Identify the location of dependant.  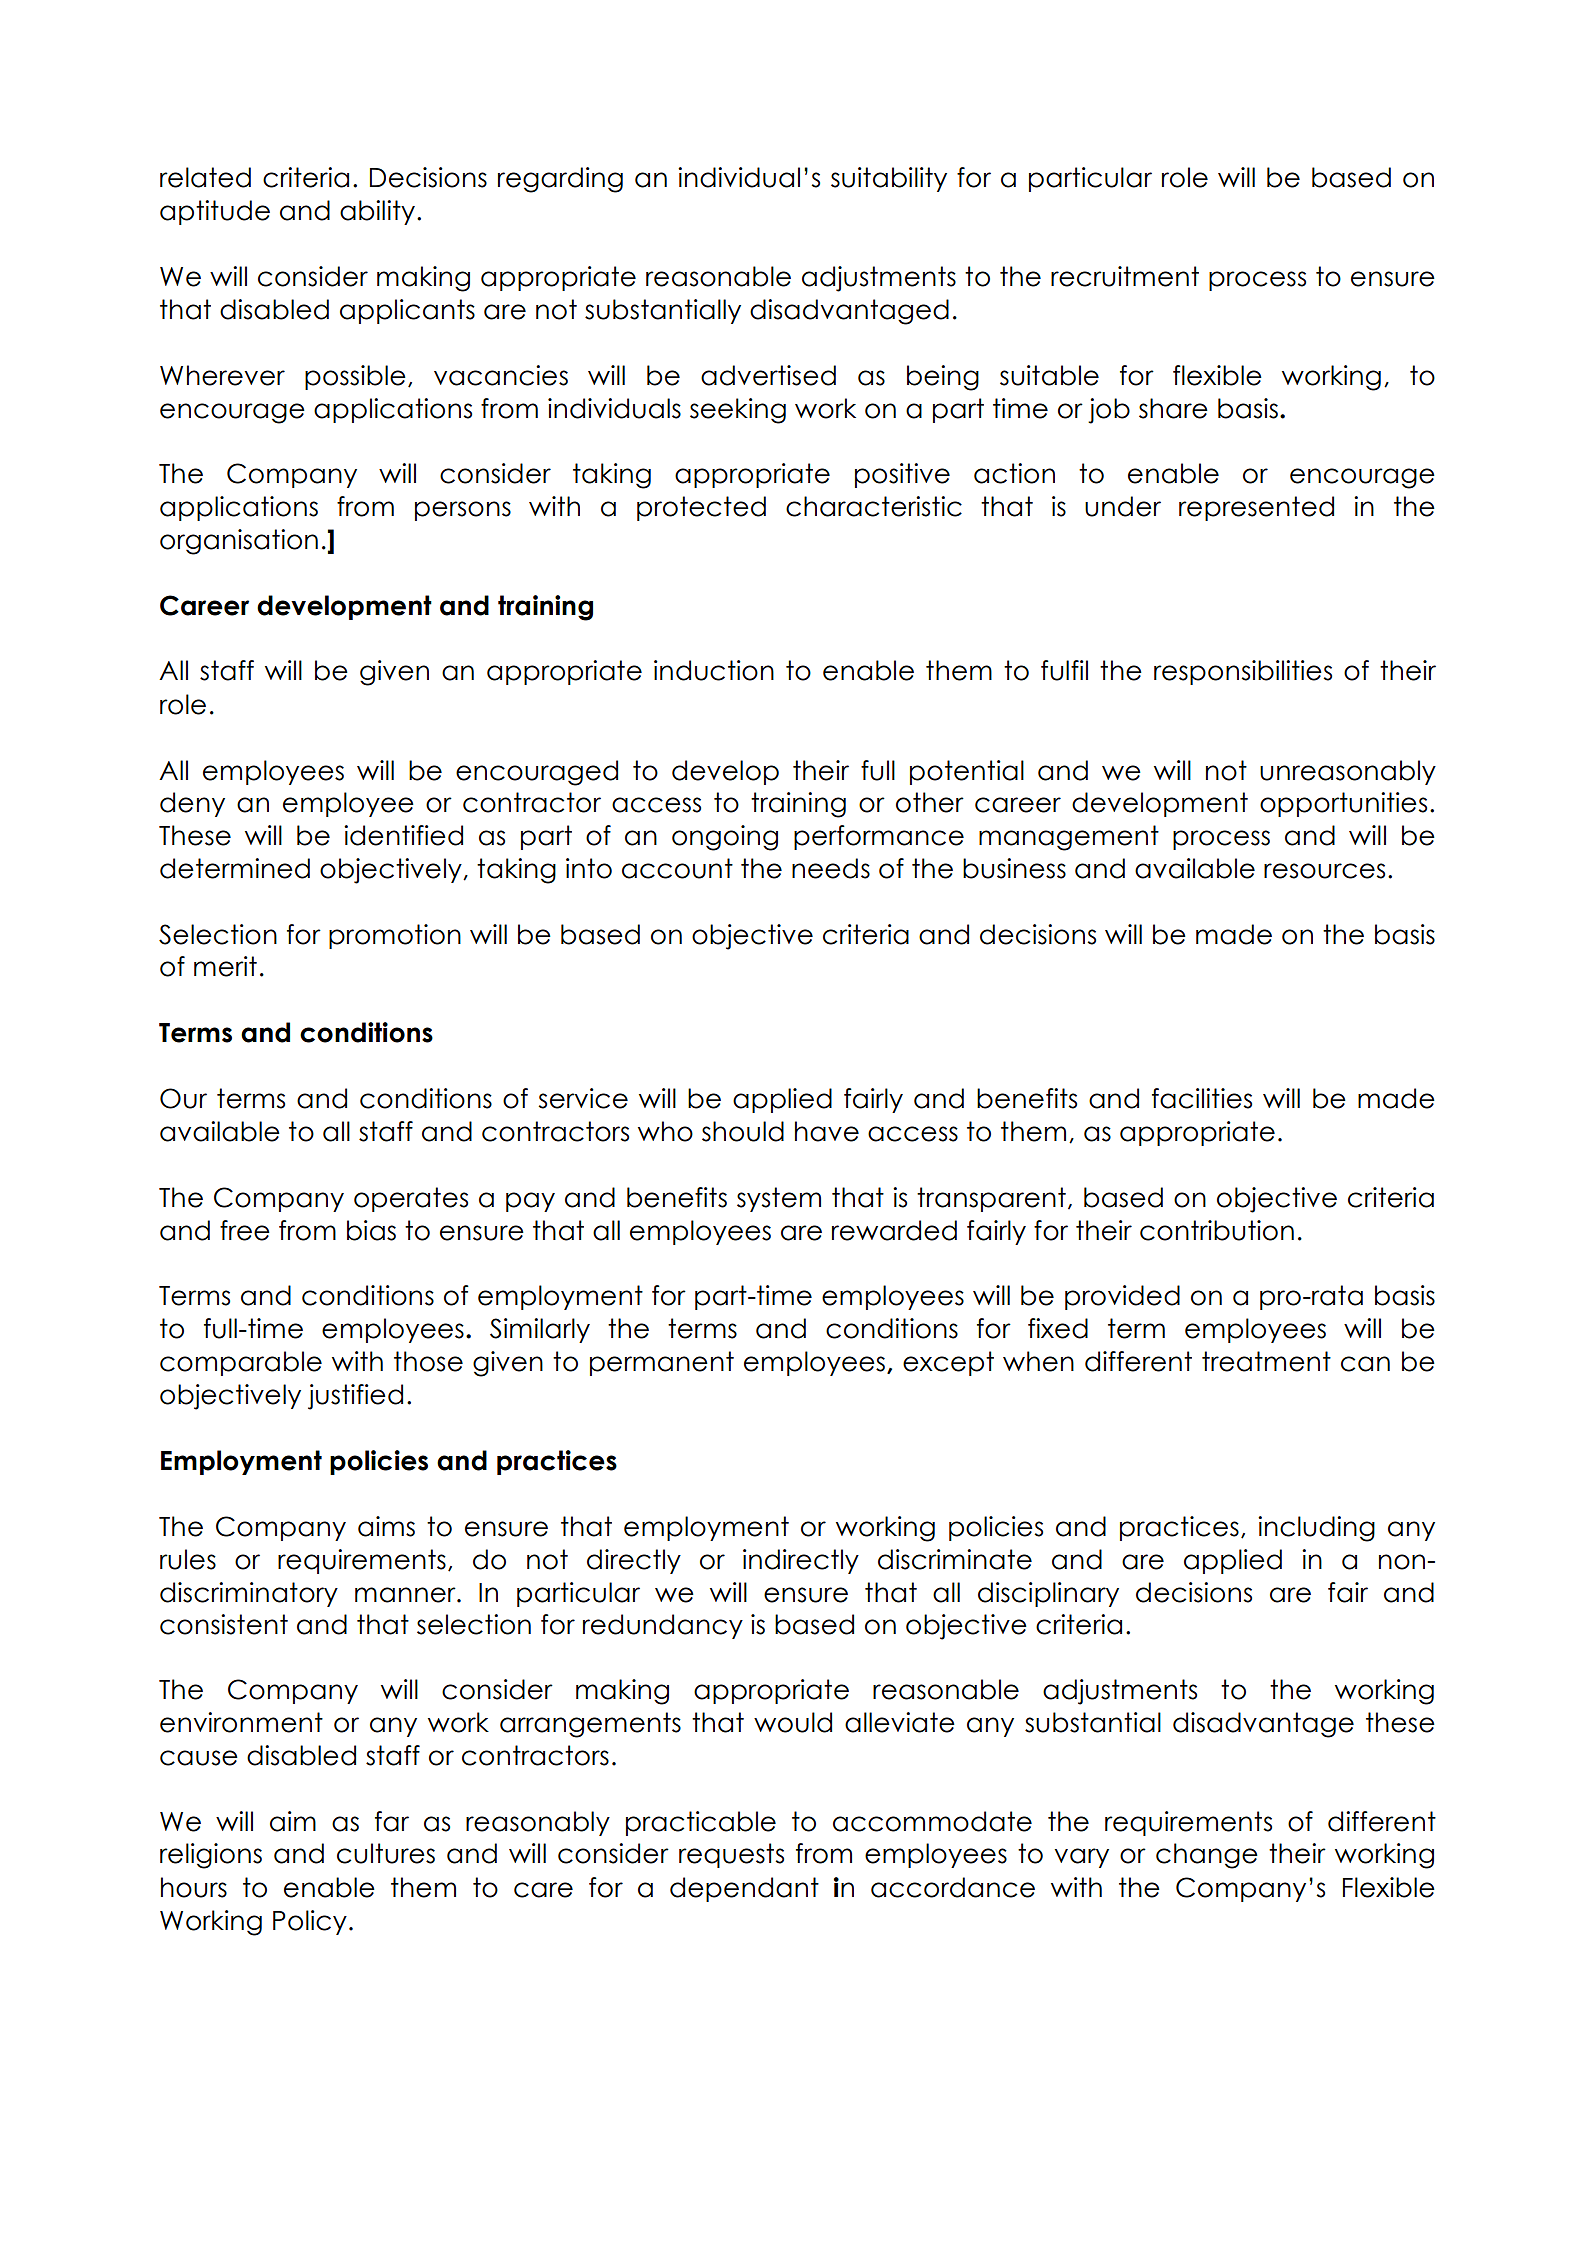
(744, 1889).
